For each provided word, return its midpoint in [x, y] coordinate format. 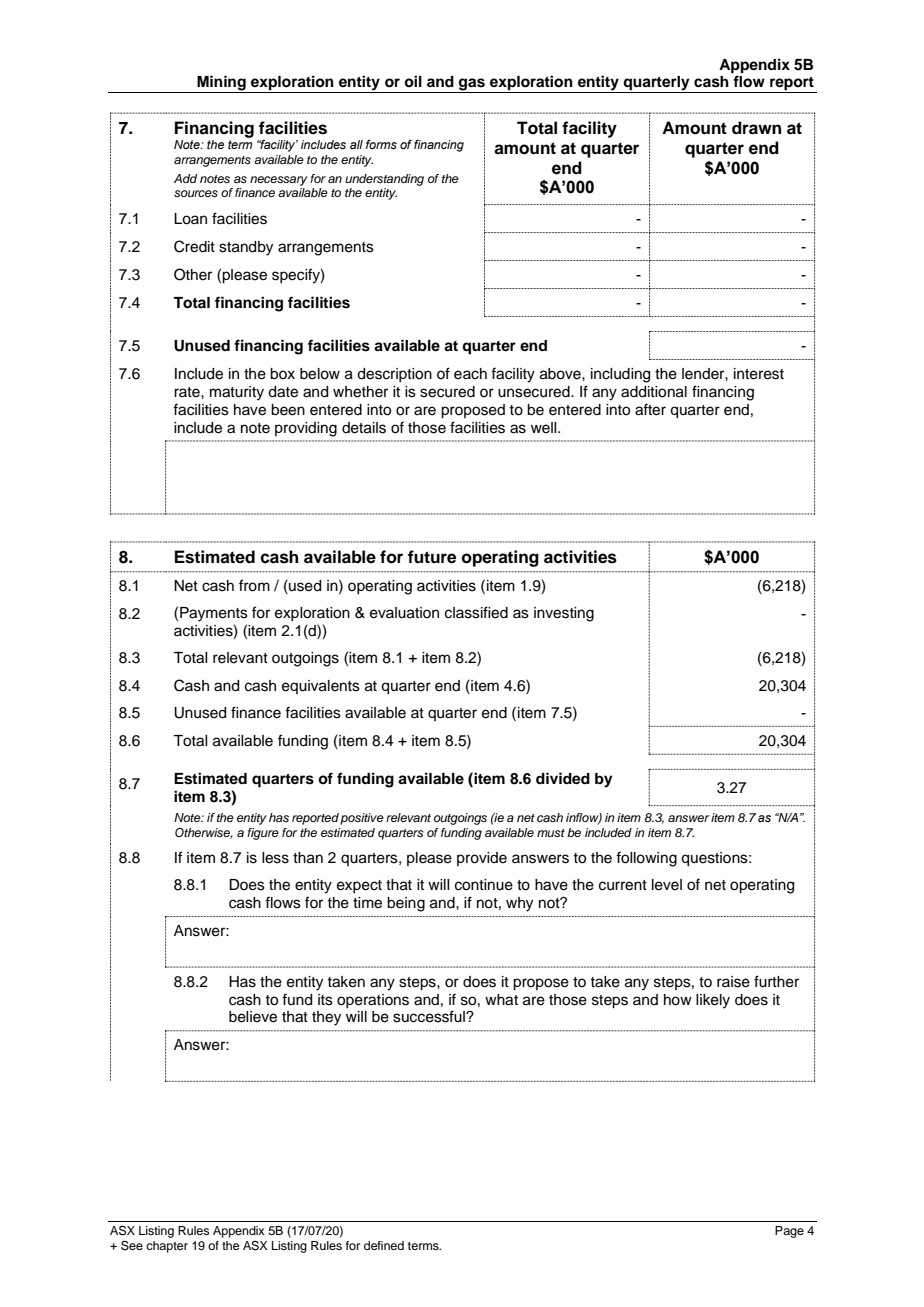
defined [384, 1245]
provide [482, 859]
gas [472, 85]
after [650, 409]
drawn [756, 128]
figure [263, 834]
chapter [167, 1247]
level [667, 885]
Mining [221, 84]
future [432, 557]
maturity [237, 393]
